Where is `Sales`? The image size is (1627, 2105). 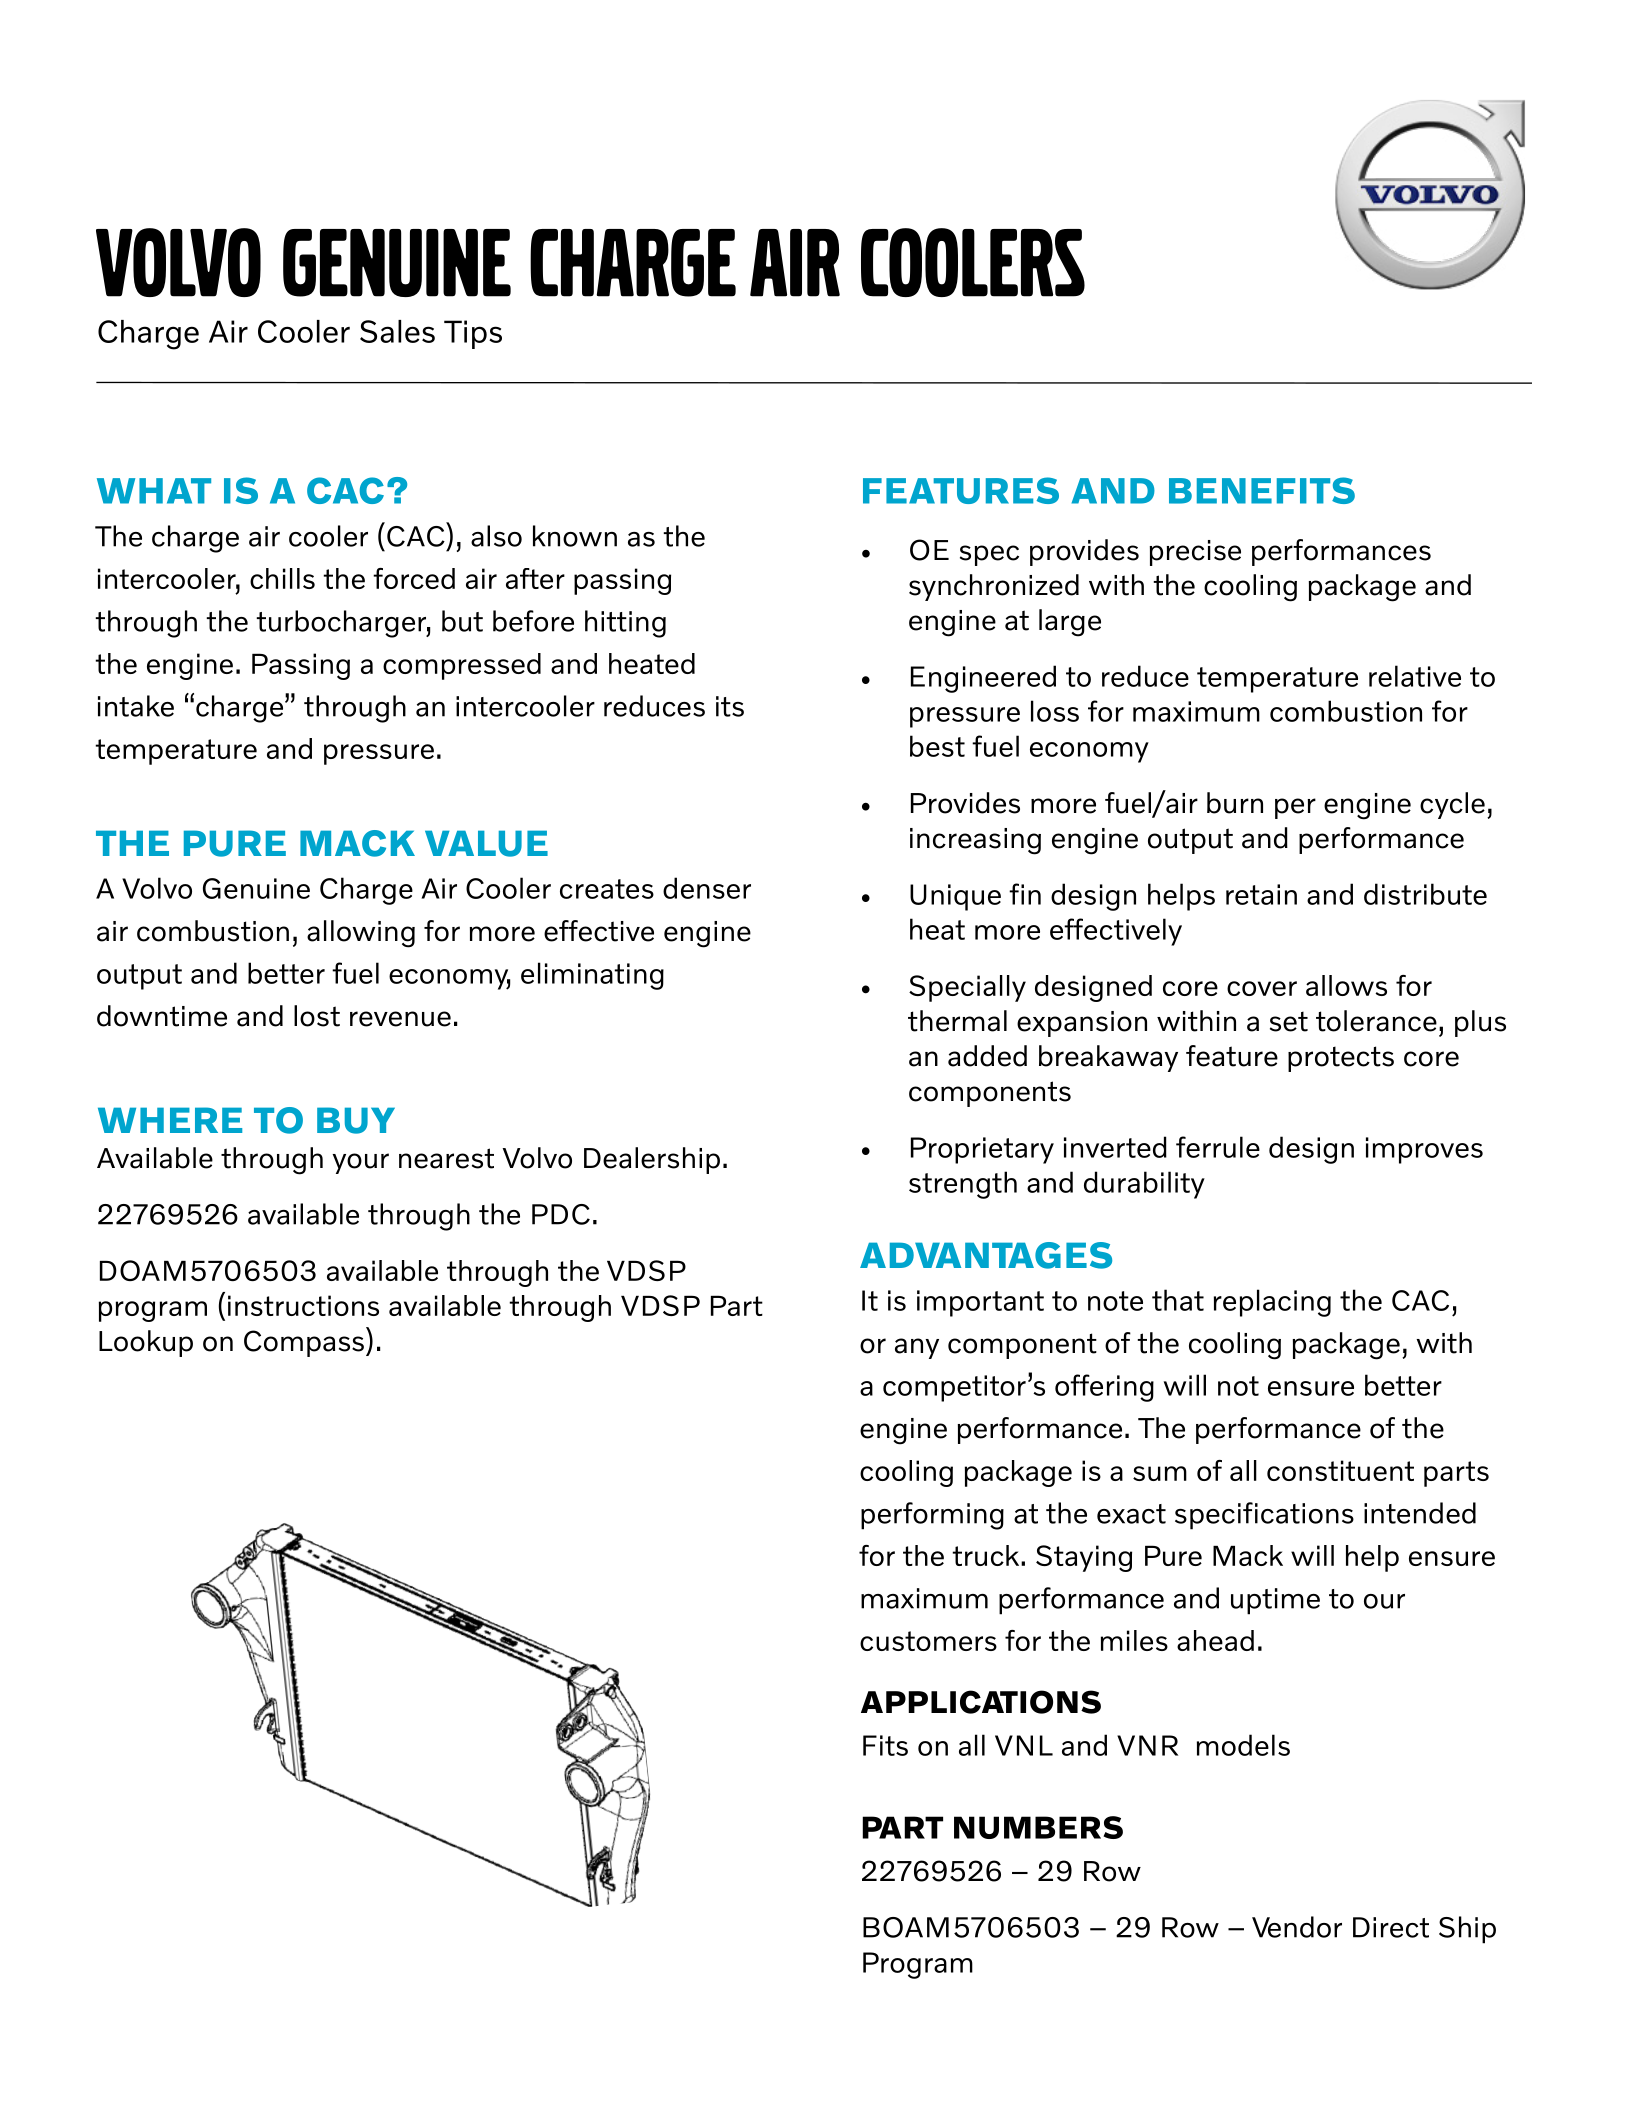
Sales is located at coordinates (397, 331).
